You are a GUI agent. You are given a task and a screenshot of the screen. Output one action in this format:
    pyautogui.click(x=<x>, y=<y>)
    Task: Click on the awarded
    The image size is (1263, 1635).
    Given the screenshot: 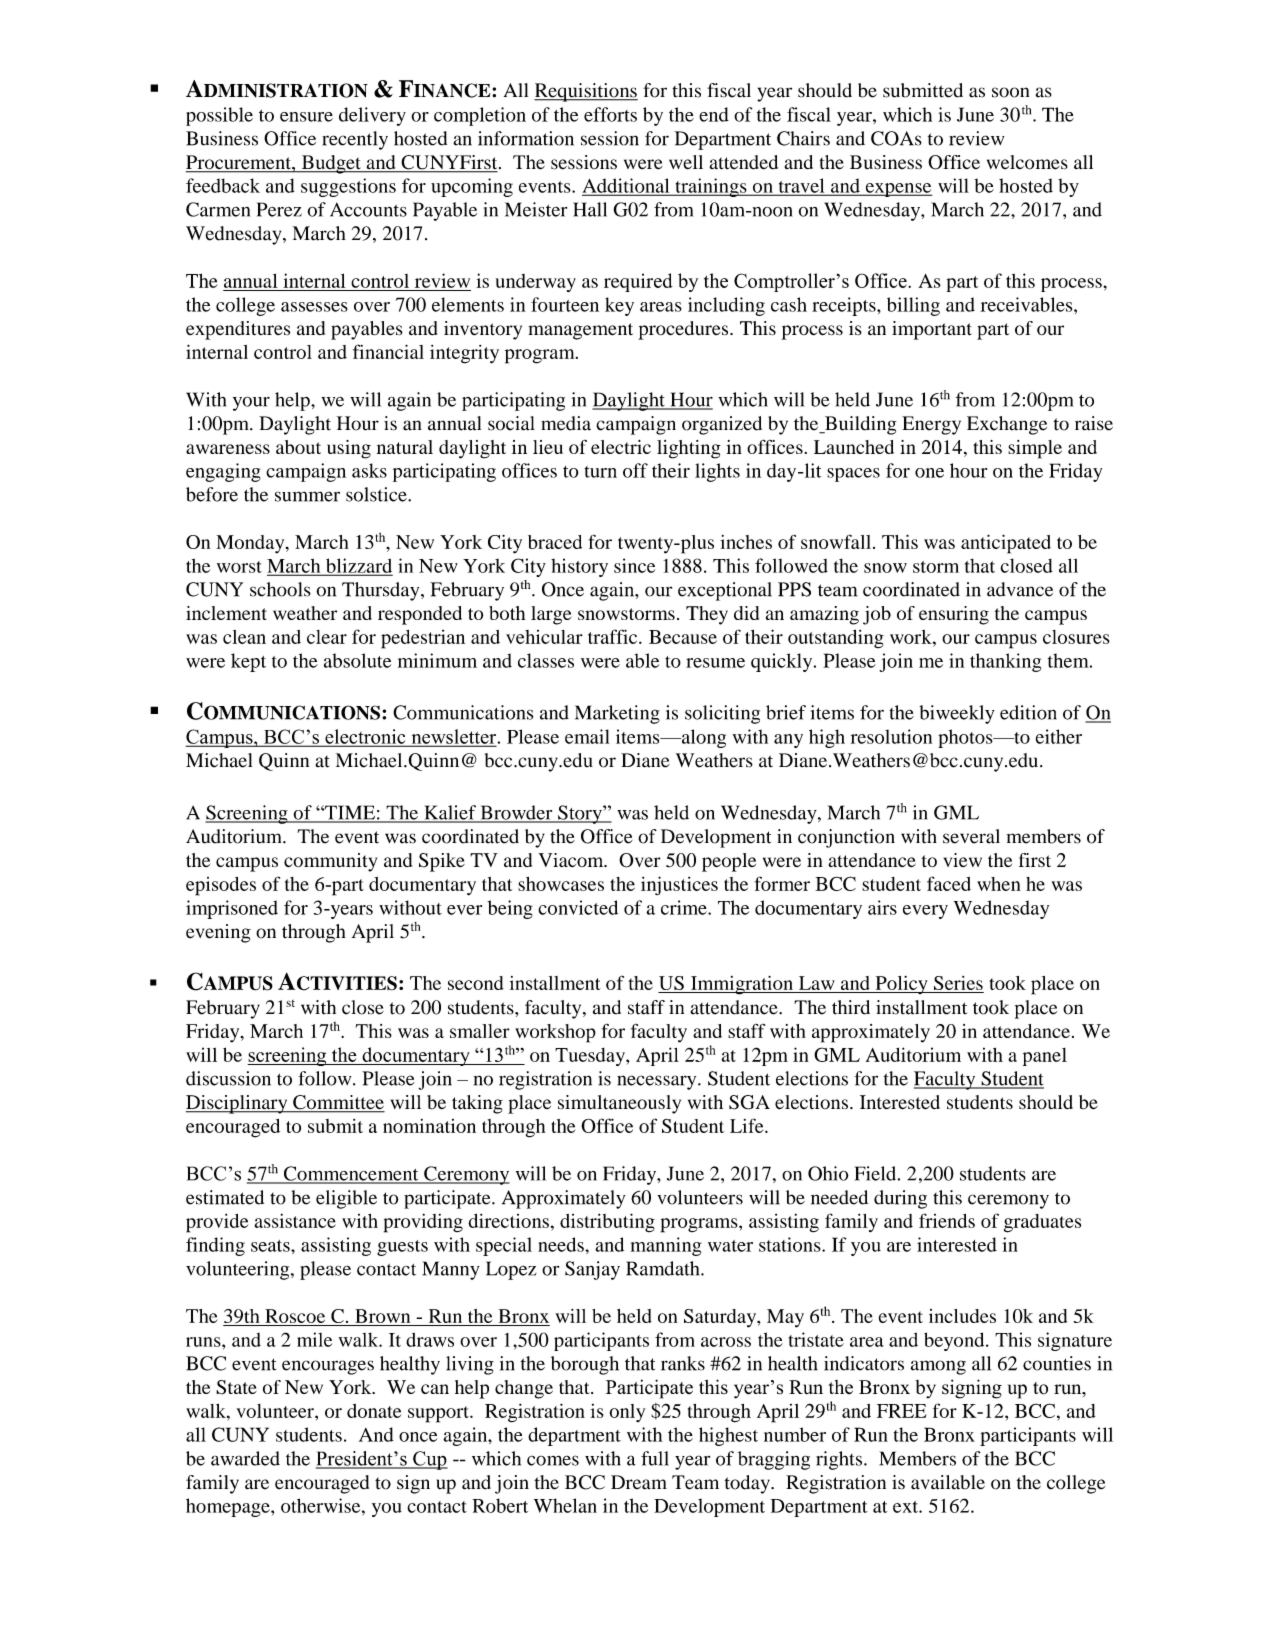 What is the action you would take?
    pyautogui.click(x=245, y=1458)
